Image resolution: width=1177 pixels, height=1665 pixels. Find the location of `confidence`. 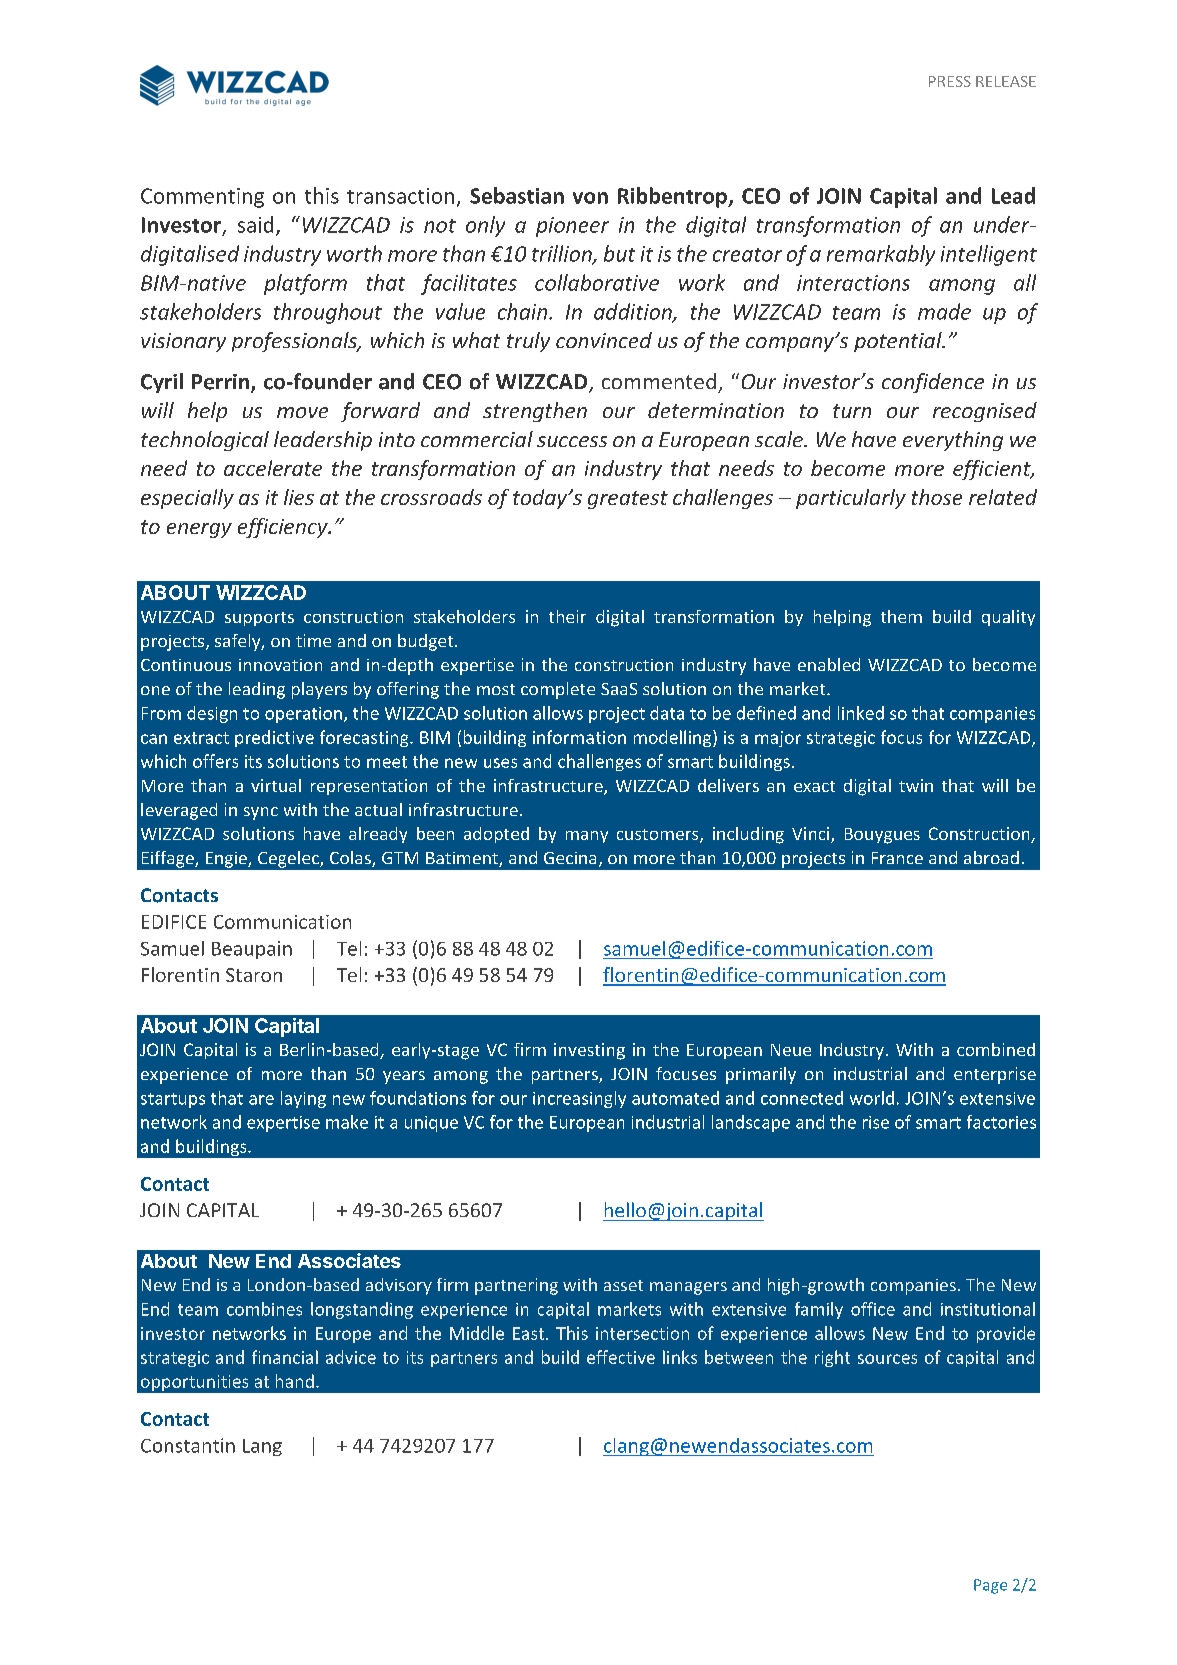

confidence is located at coordinates (933, 383).
